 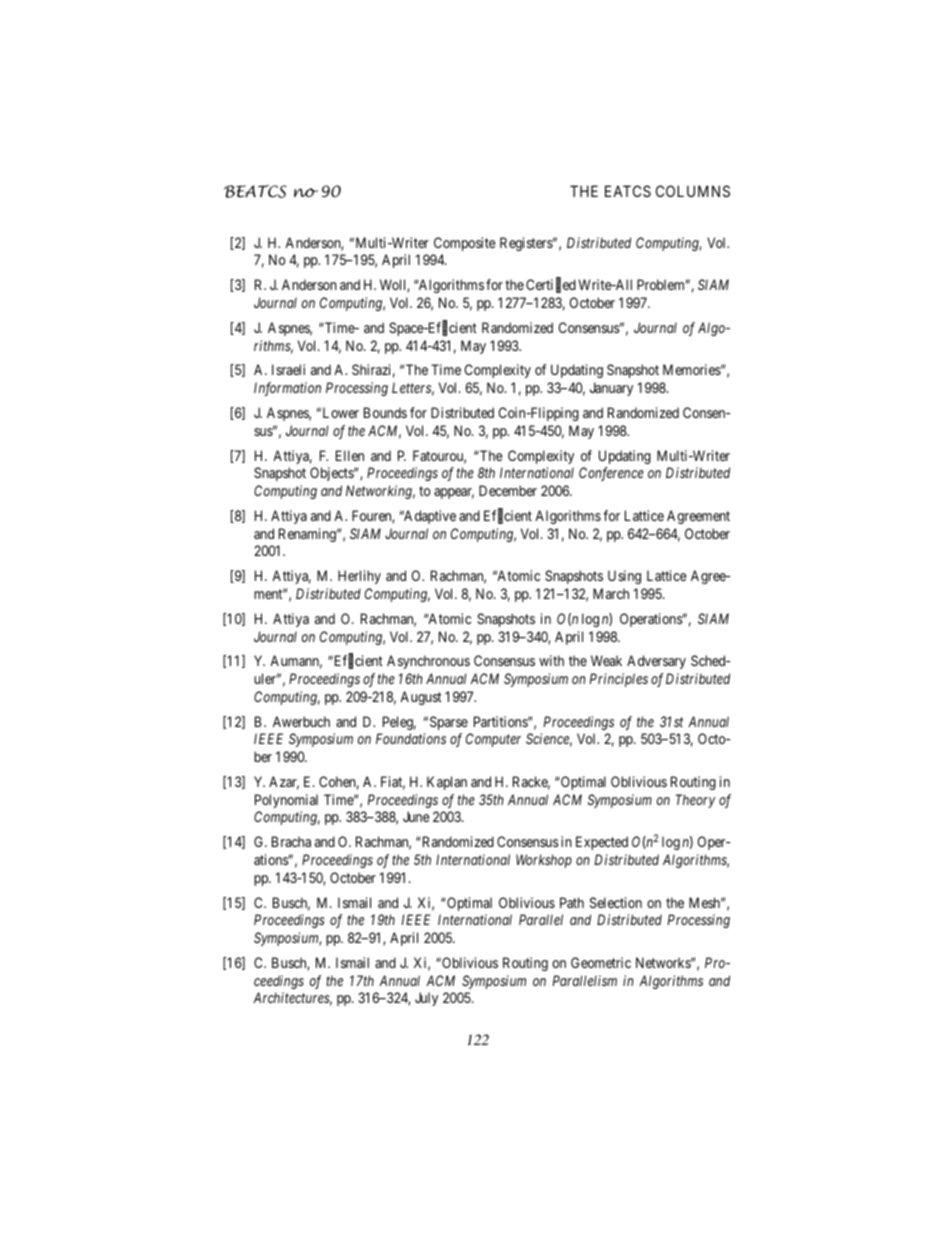 I want to click on Composite, so click(x=464, y=244).
